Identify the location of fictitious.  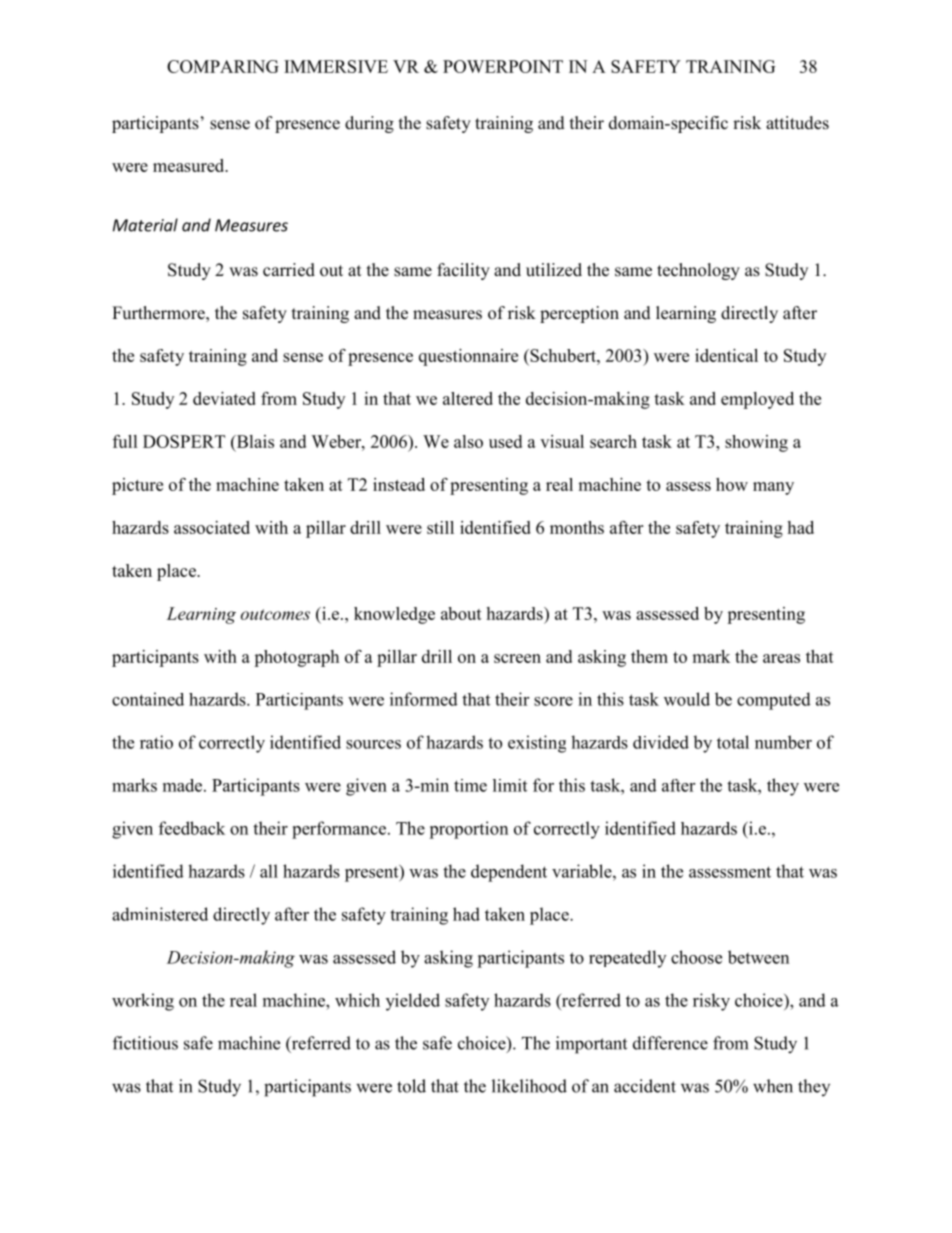
(145, 1043).
